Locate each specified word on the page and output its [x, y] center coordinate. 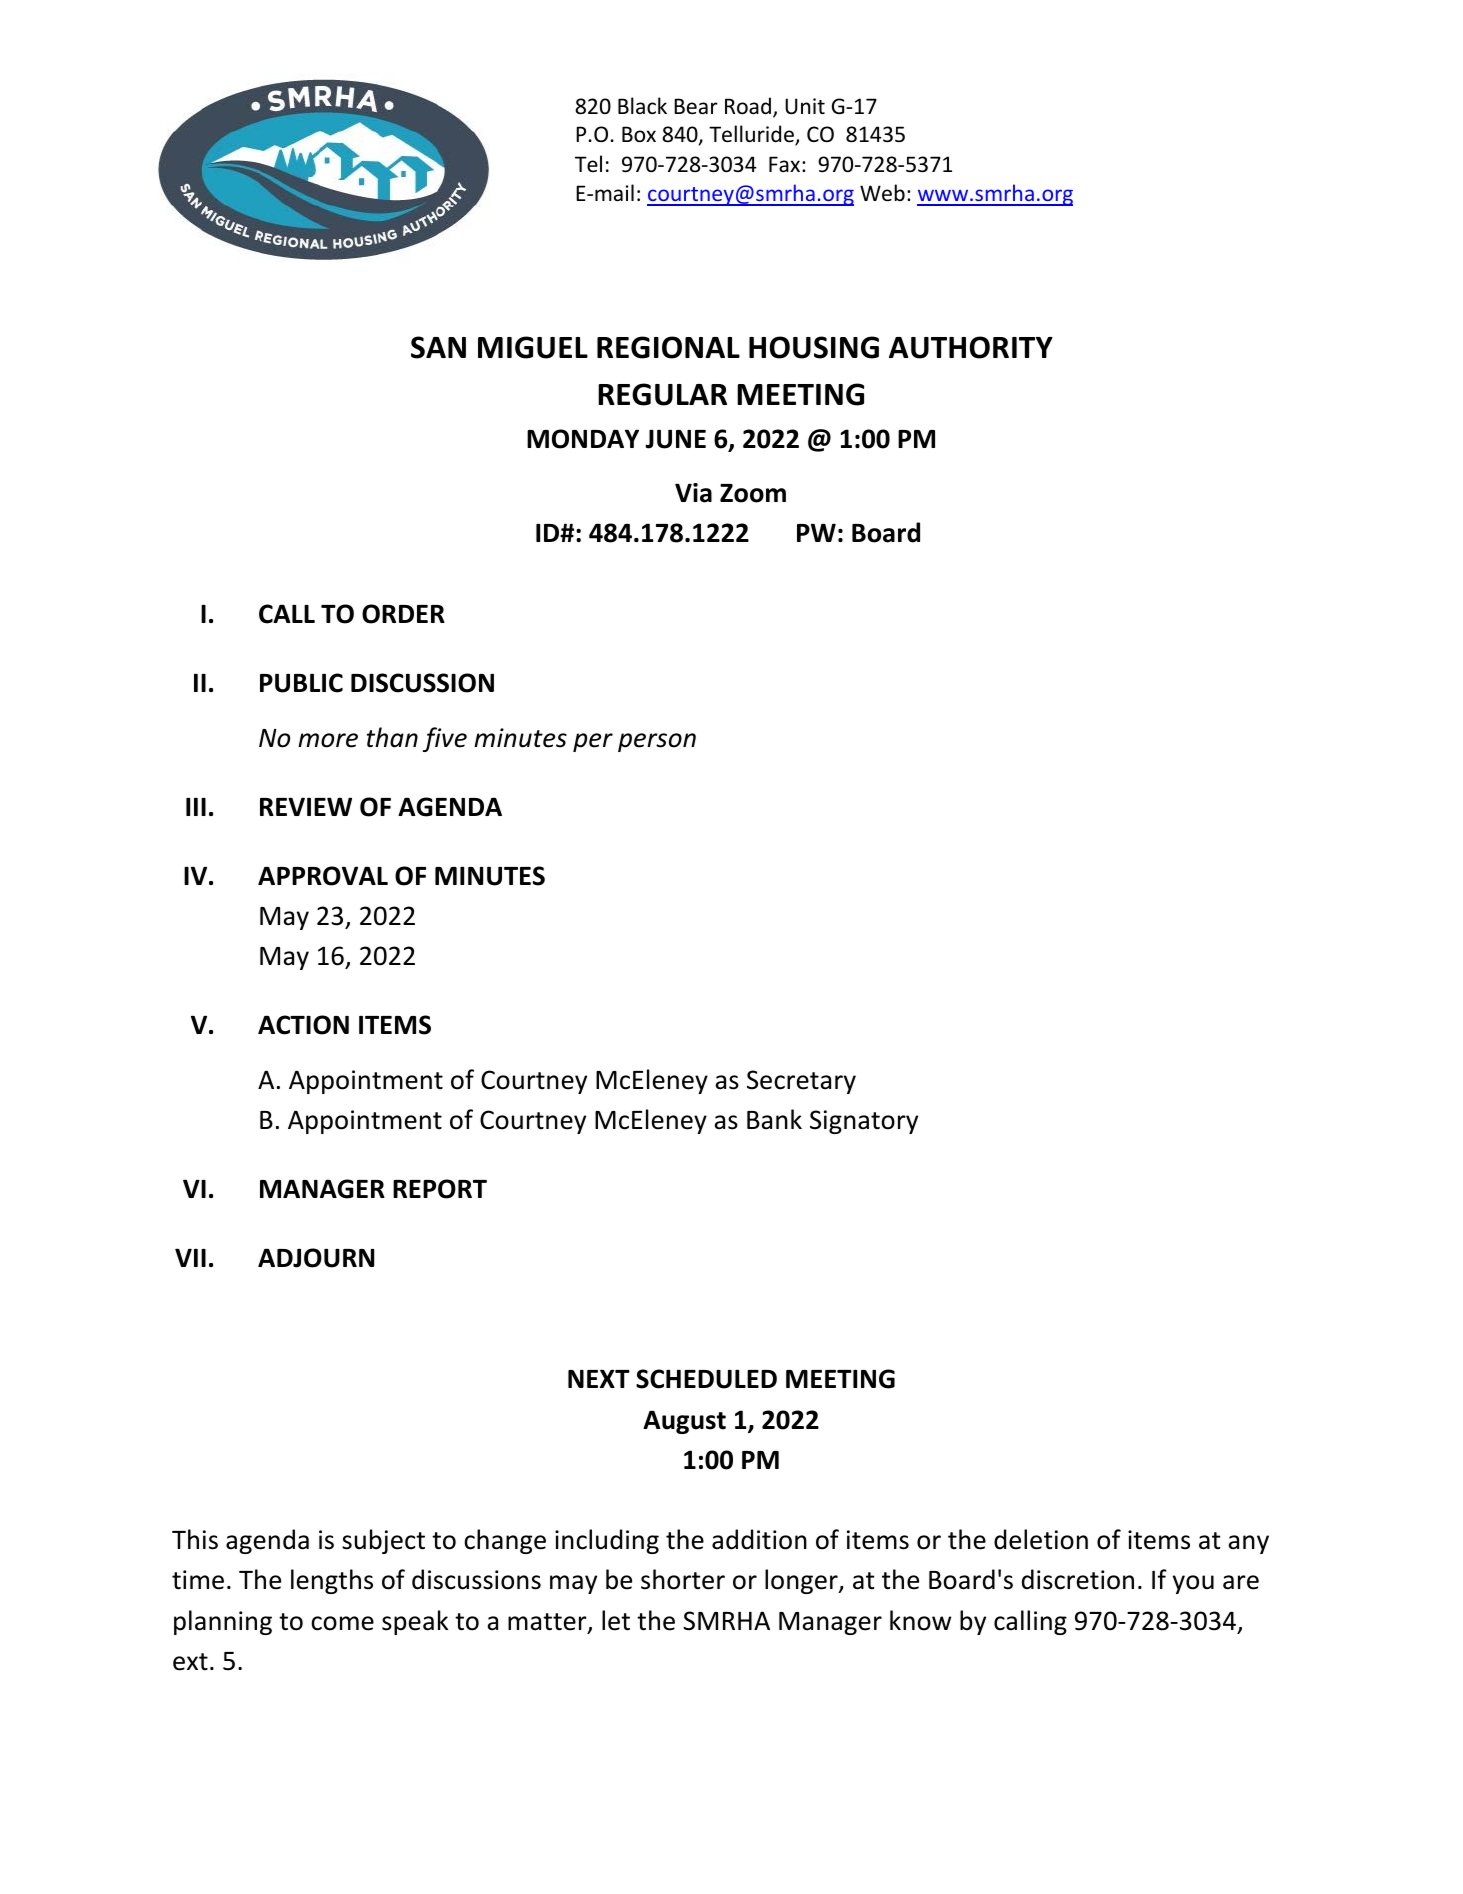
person [657, 742]
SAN [438, 347]
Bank [774, 1119]
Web [882, 193]
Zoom [753, 493]
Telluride [752, 135]
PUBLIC [301, 683]
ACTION [303, 1025]
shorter [683, 1579]
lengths [332, 1581]
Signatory [864, 1122]
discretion [1078, 1579]
